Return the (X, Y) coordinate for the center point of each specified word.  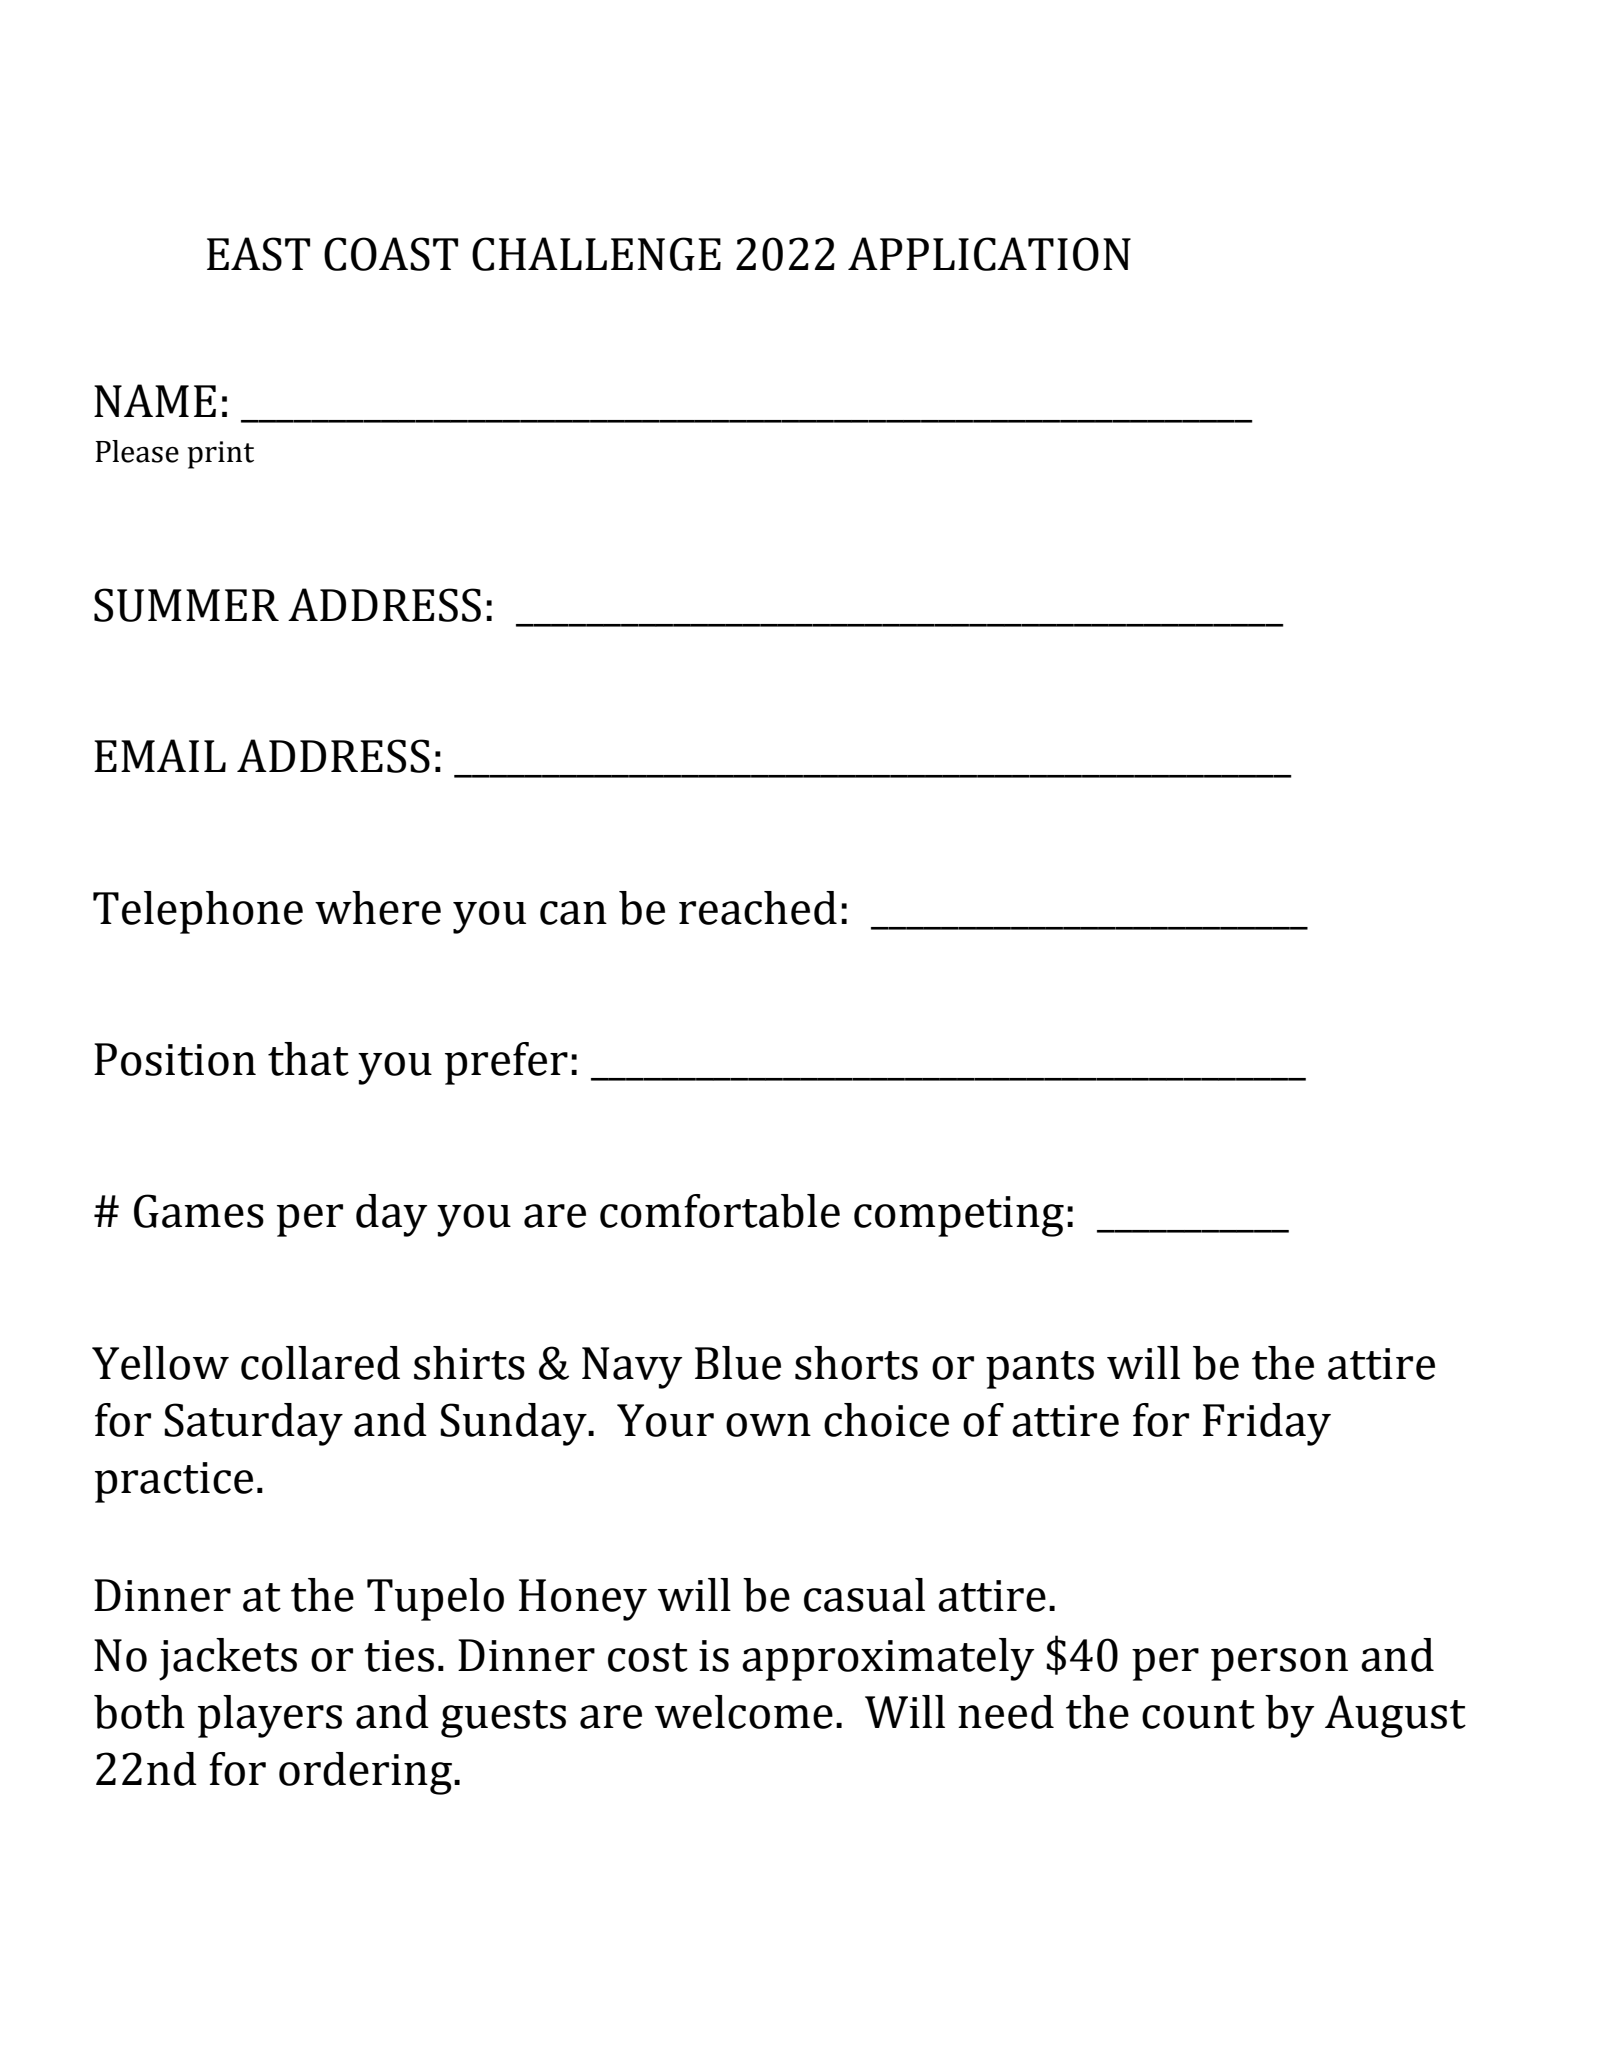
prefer (506, 1063)
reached (758, 908)
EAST (258, 254)
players (270, 1716)
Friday (1267, 1424)
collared (320, 1363)
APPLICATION (989, 254)
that (308, 1059)
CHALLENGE (596, 254)
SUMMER (186, 605)
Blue (738, 1363)
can (573, 913)
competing (959, 1216)
